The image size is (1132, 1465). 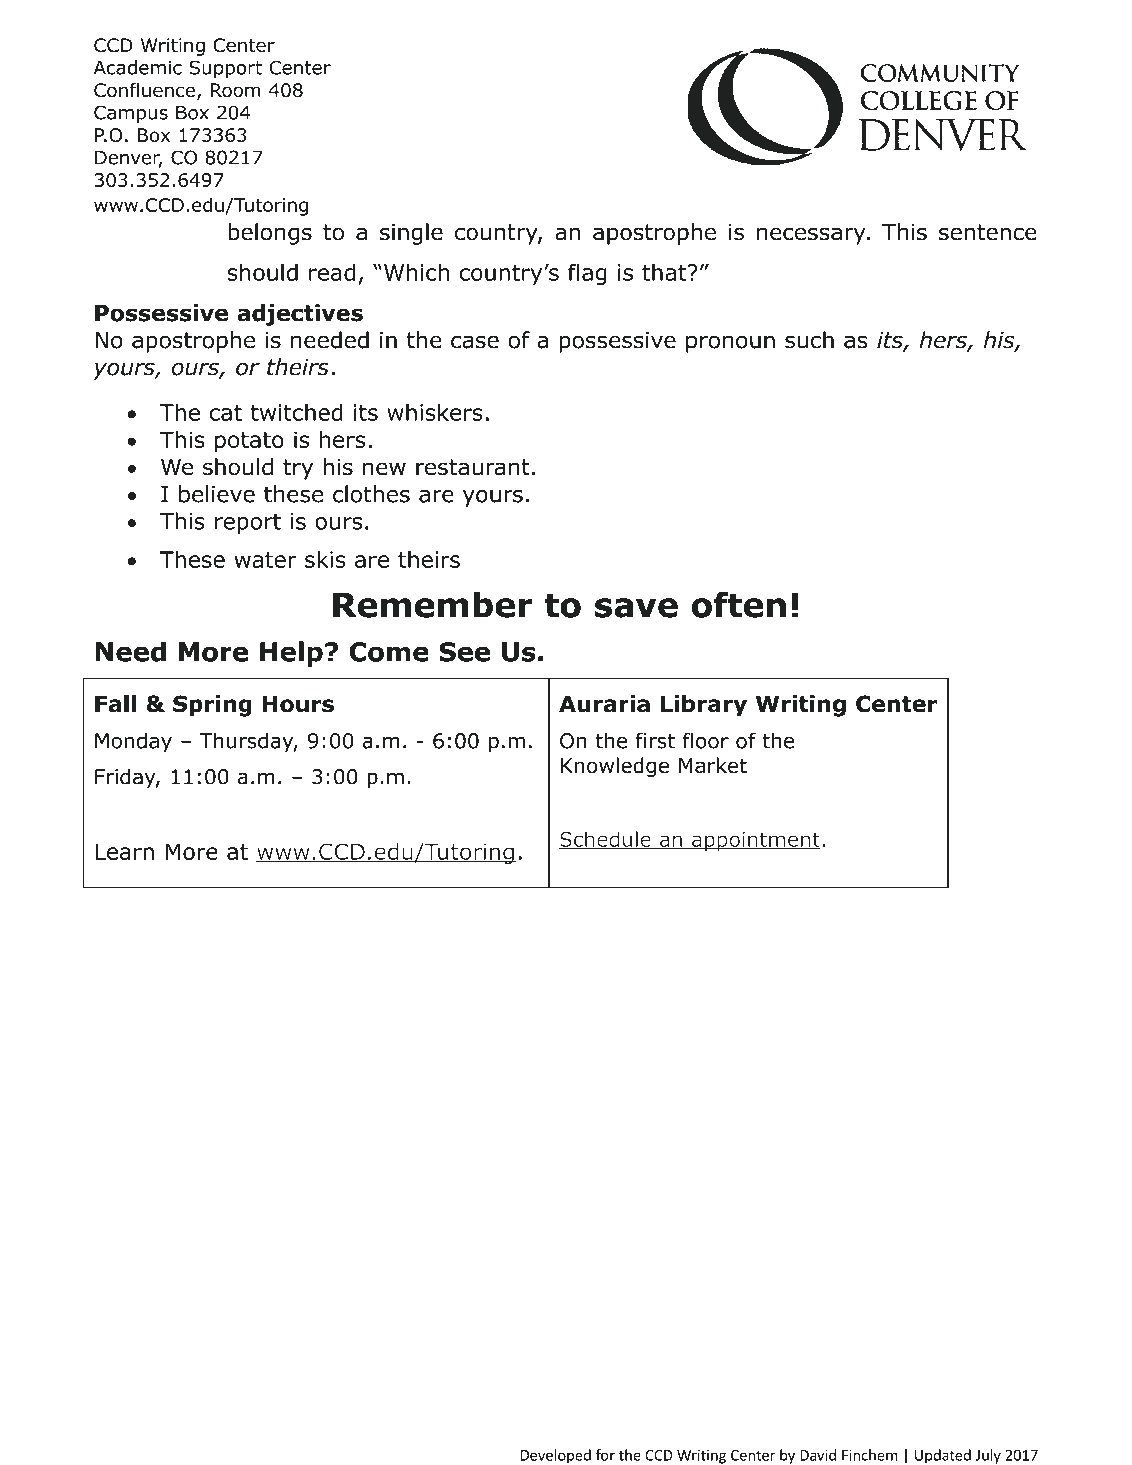 I want to click on for, so click(x=605, y=1455).
